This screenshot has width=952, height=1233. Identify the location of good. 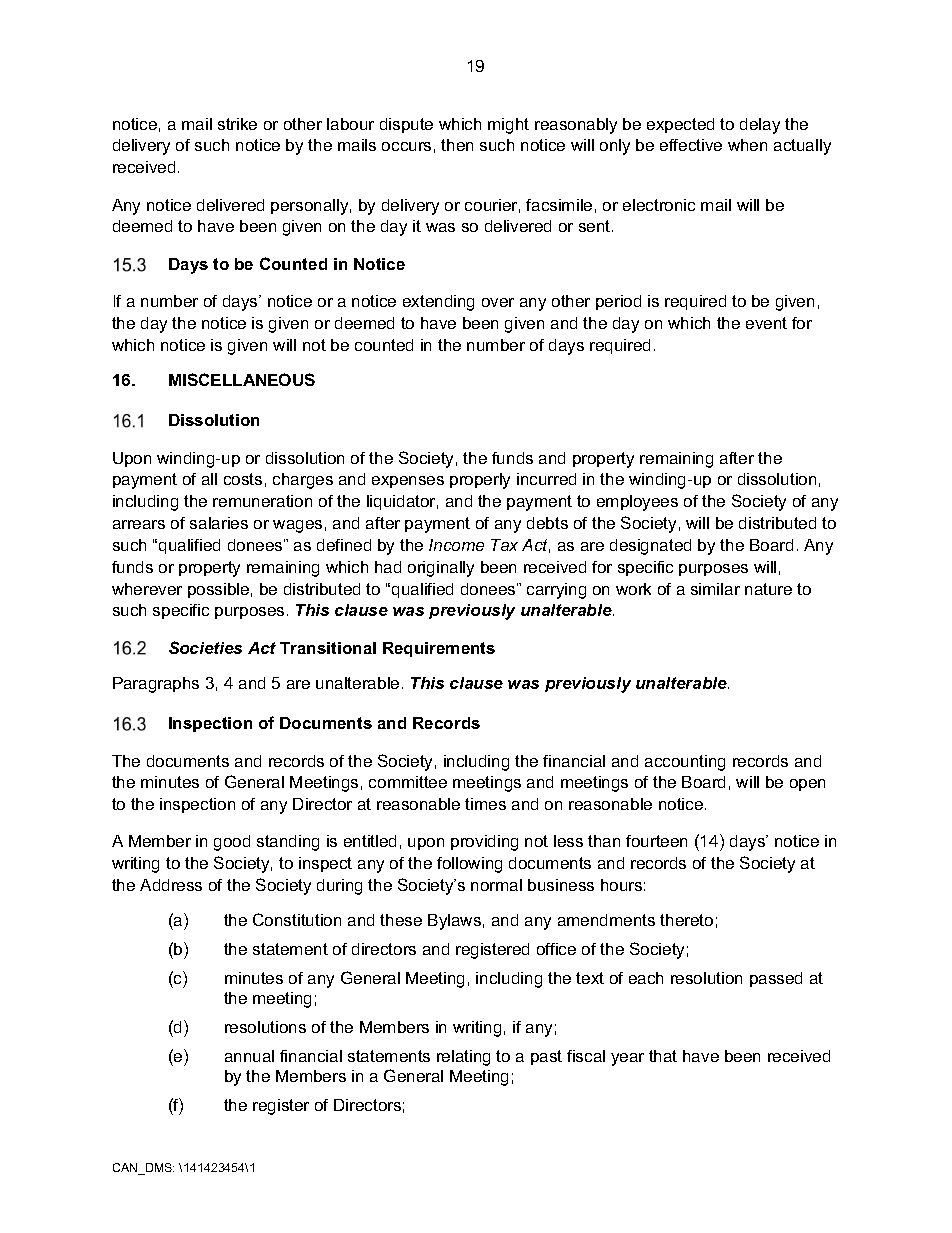
(232, 843).
